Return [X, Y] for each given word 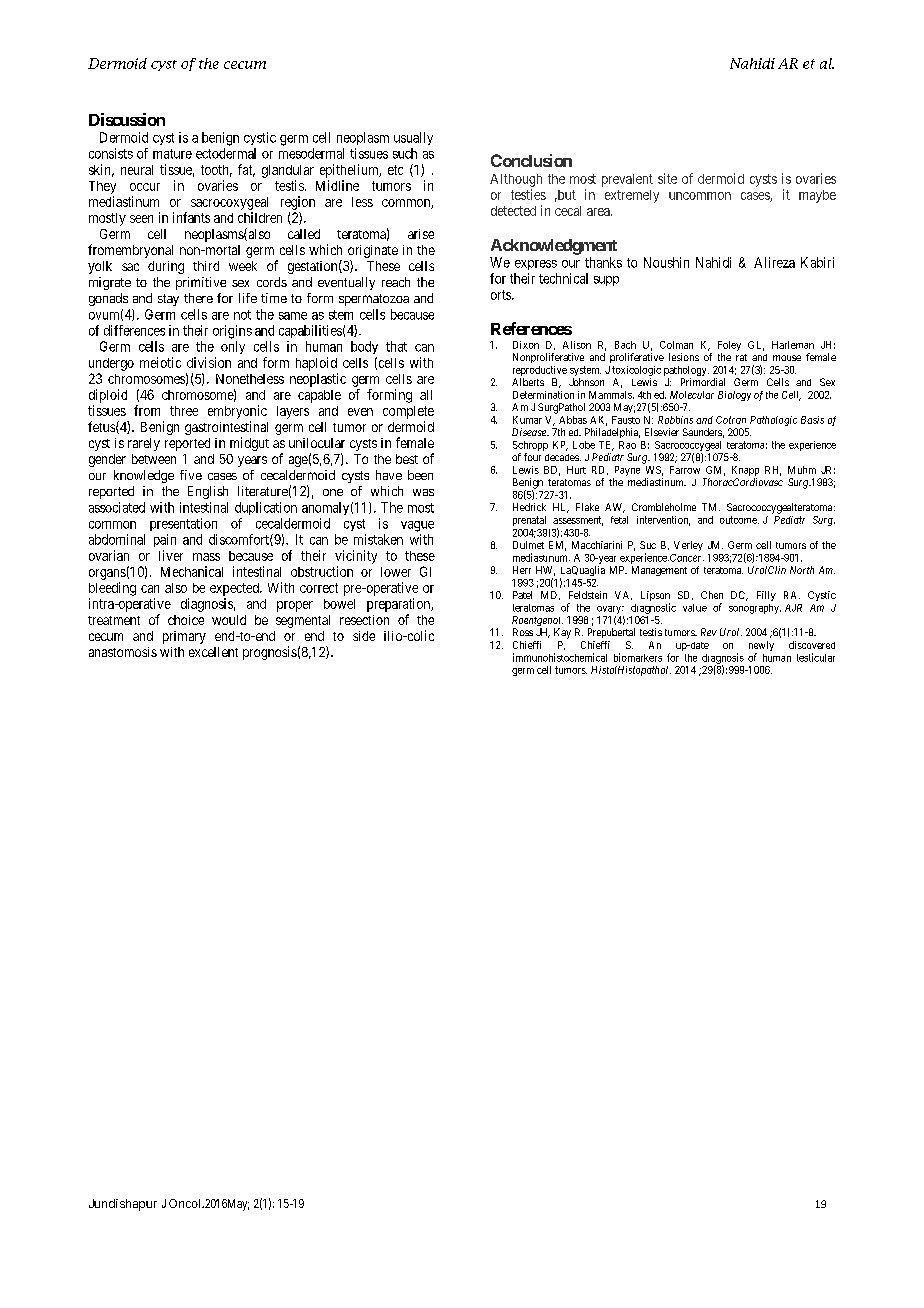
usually [413, 138]
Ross [523, 632]
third [206, 266]
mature [172, 154]
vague [417, 526]
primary [184, 637]
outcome [739, 520]
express [536, 265]
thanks [603, 262]
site [667, 178]
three [184, 411]
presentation [183, 524]
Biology [734, 396]
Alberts [528, 382]
